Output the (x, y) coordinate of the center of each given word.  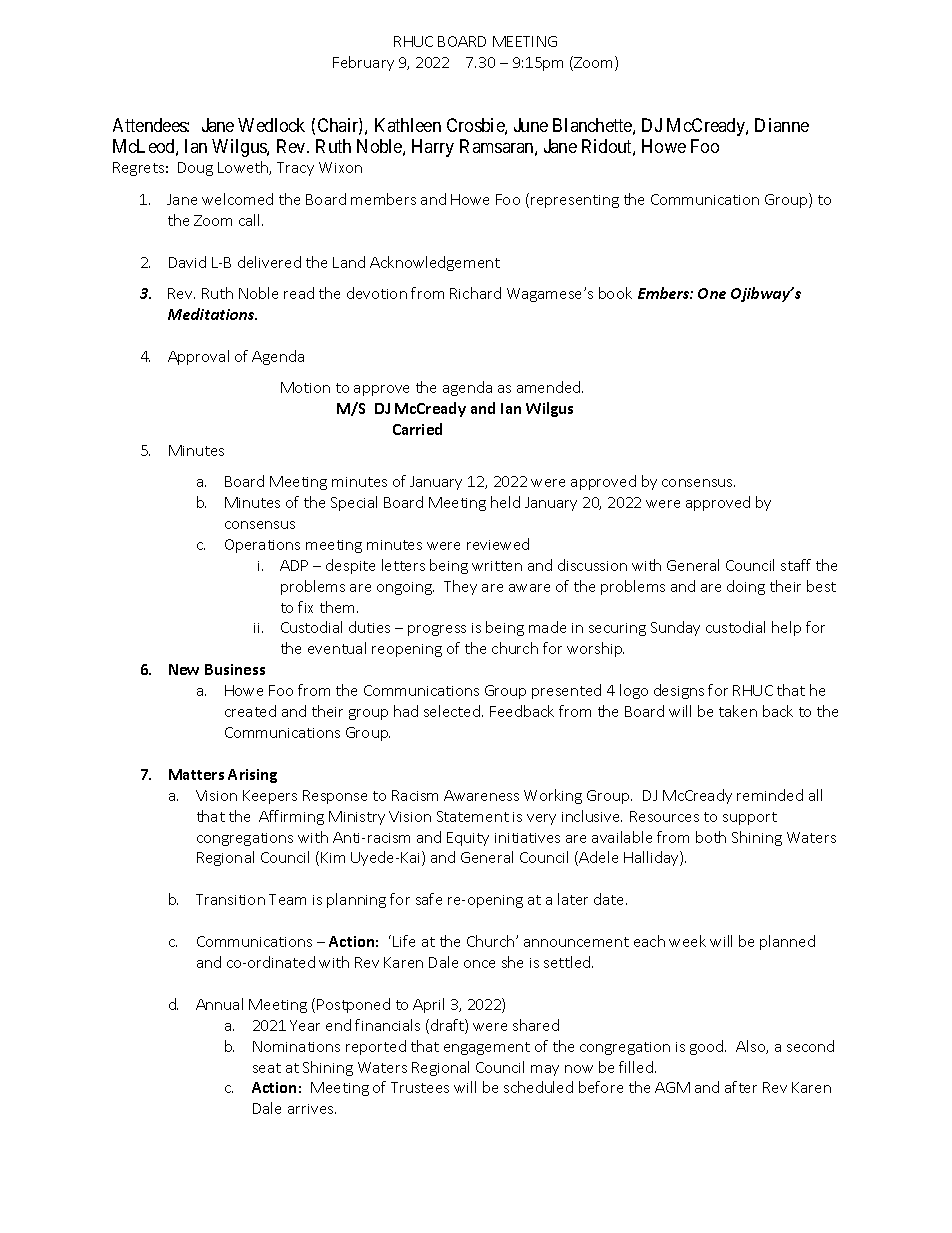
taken (738, 711)
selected (453, 711)
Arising (252, 776)
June (531, 125)
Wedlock (271, 125)
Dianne (782, 125)
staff (796, 565)
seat (267, 1068)
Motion (305, 387)
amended (550, 387)
